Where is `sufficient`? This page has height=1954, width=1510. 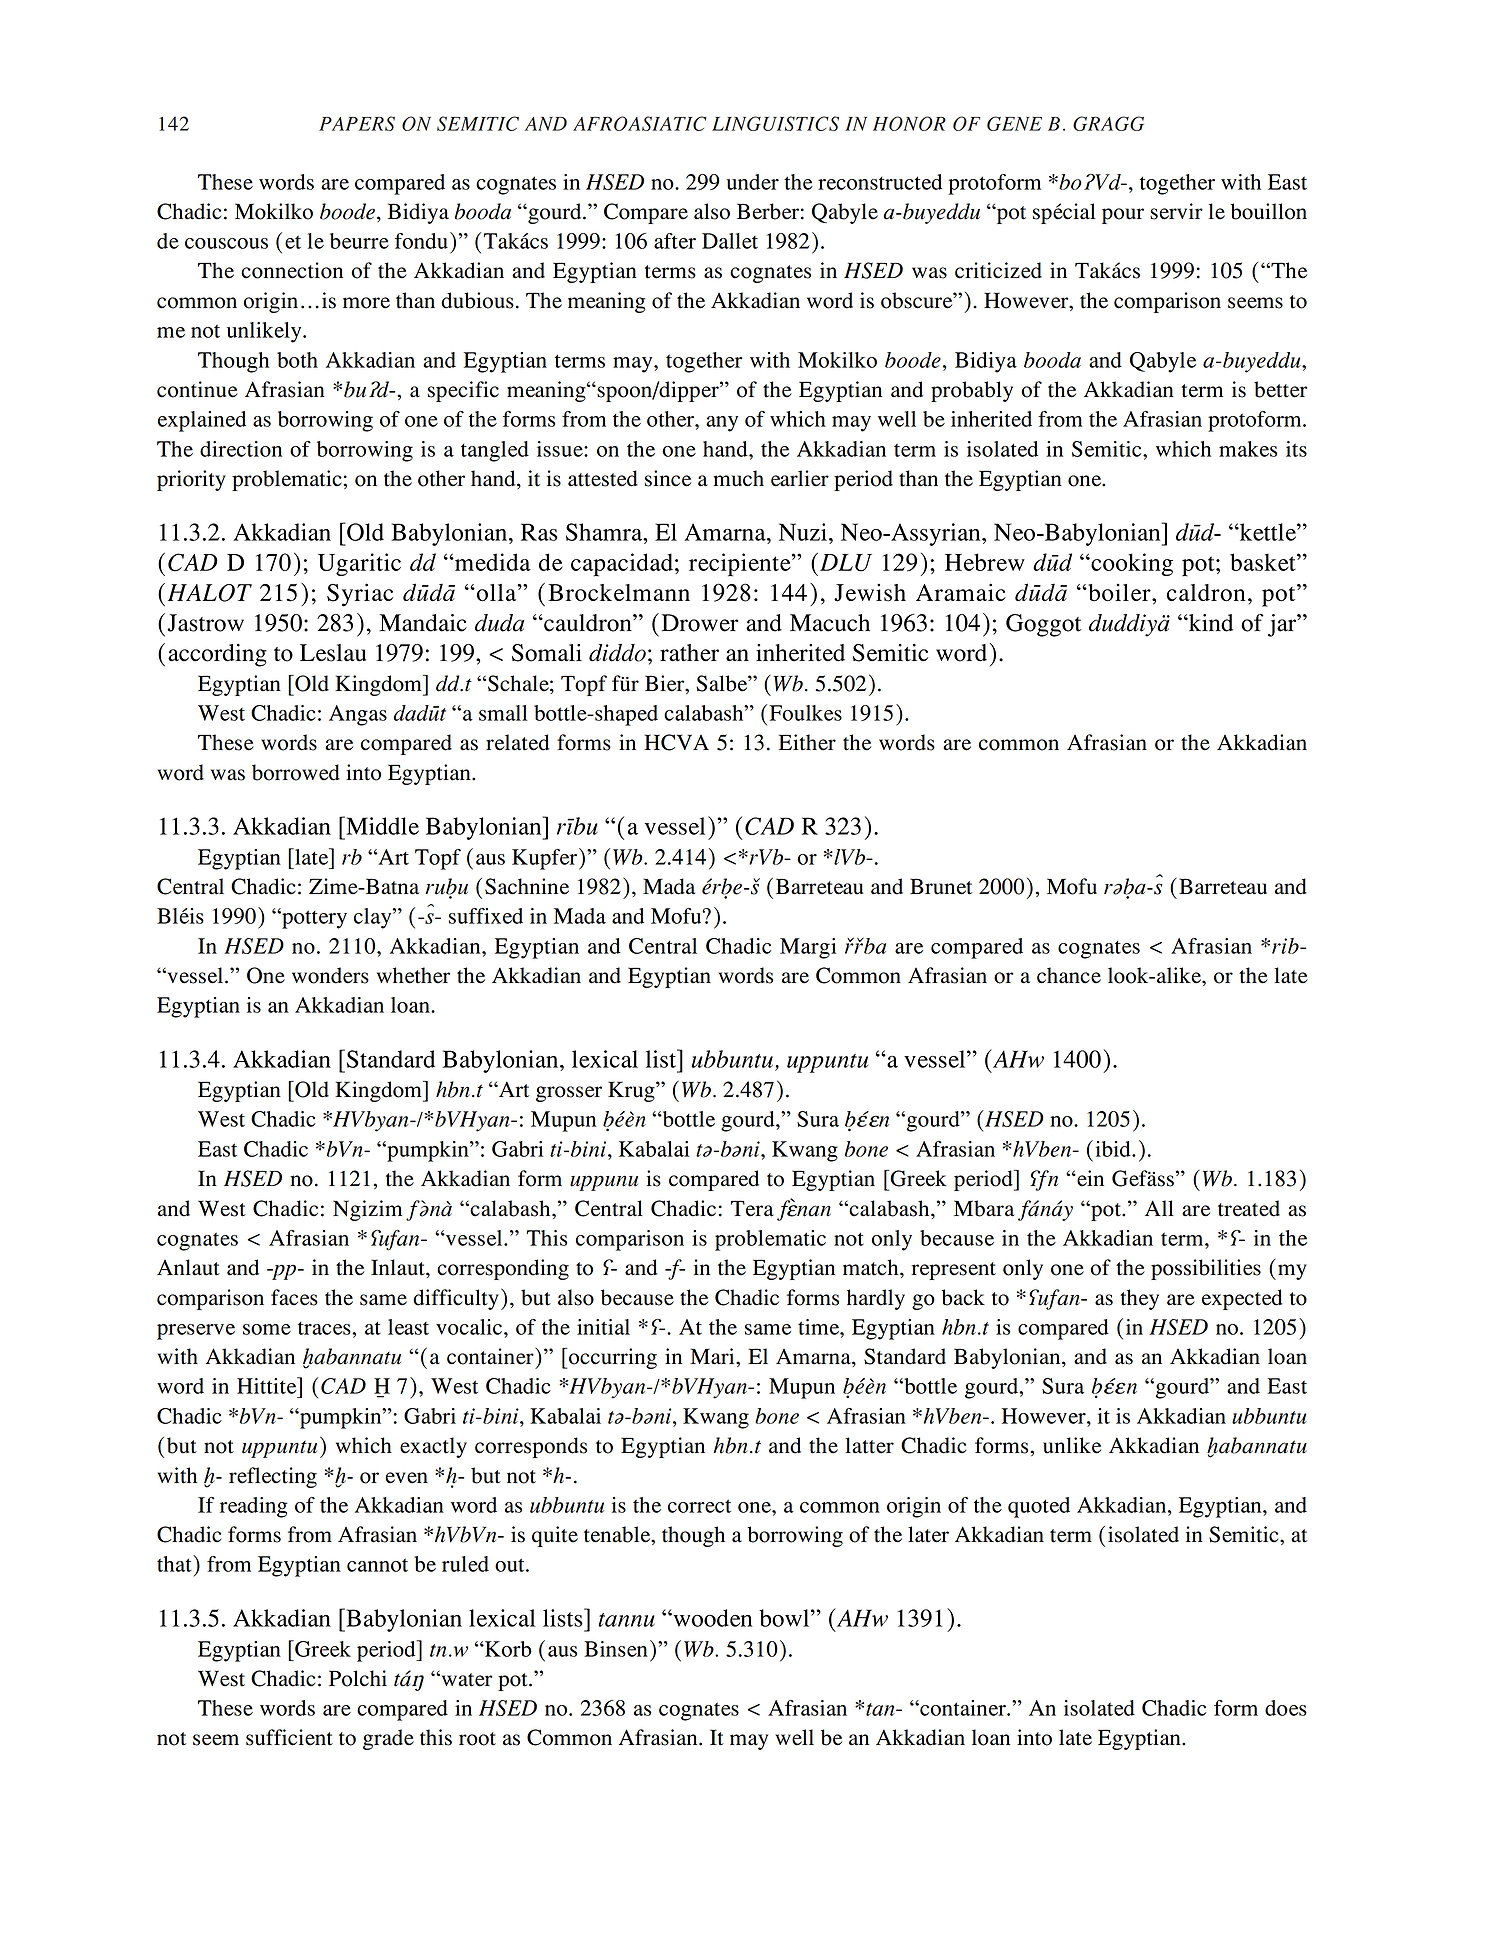 sufficient is located at coordinates (289, 1737).
